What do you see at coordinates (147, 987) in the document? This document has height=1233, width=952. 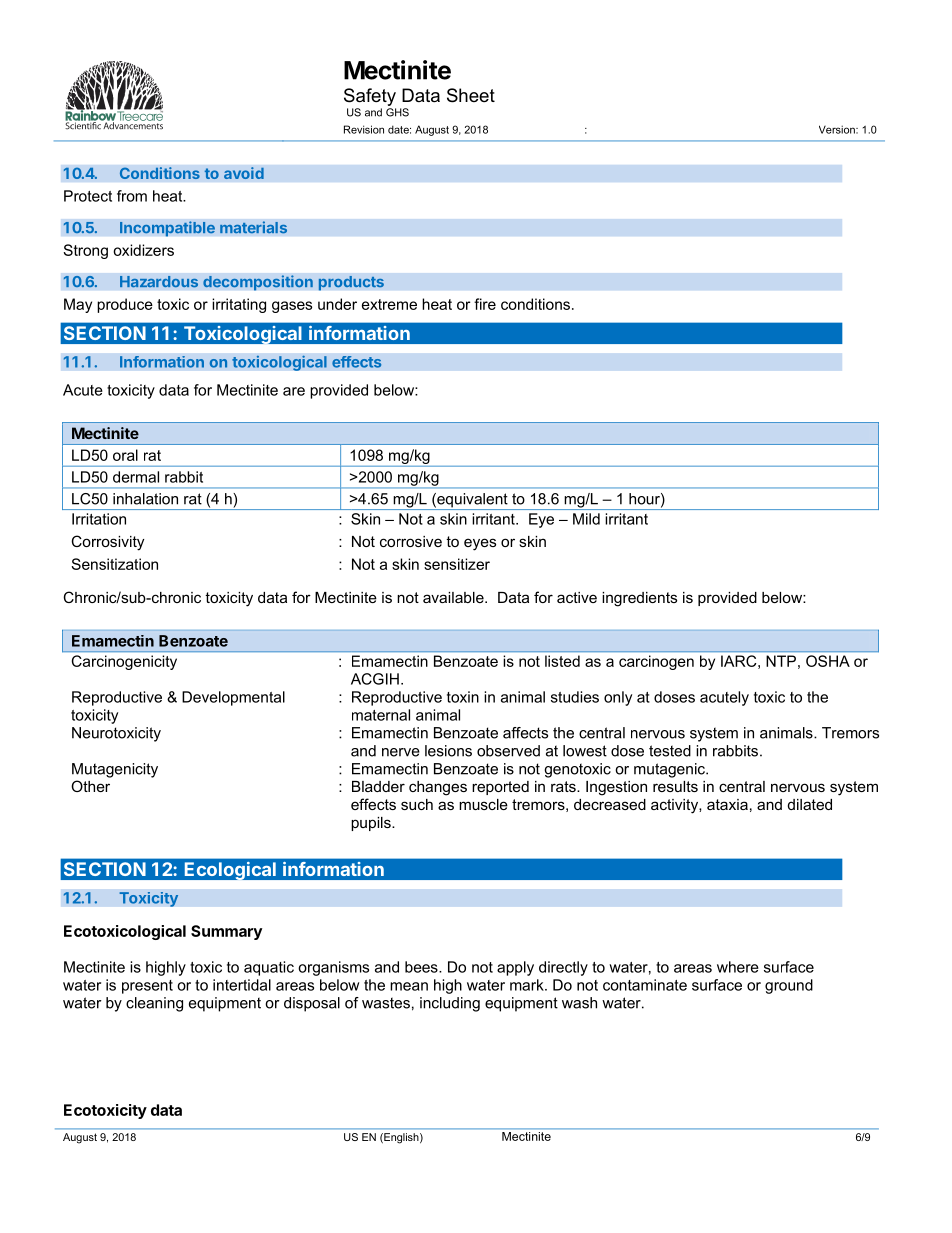 I see `present` at bounding box center [147, 987].
